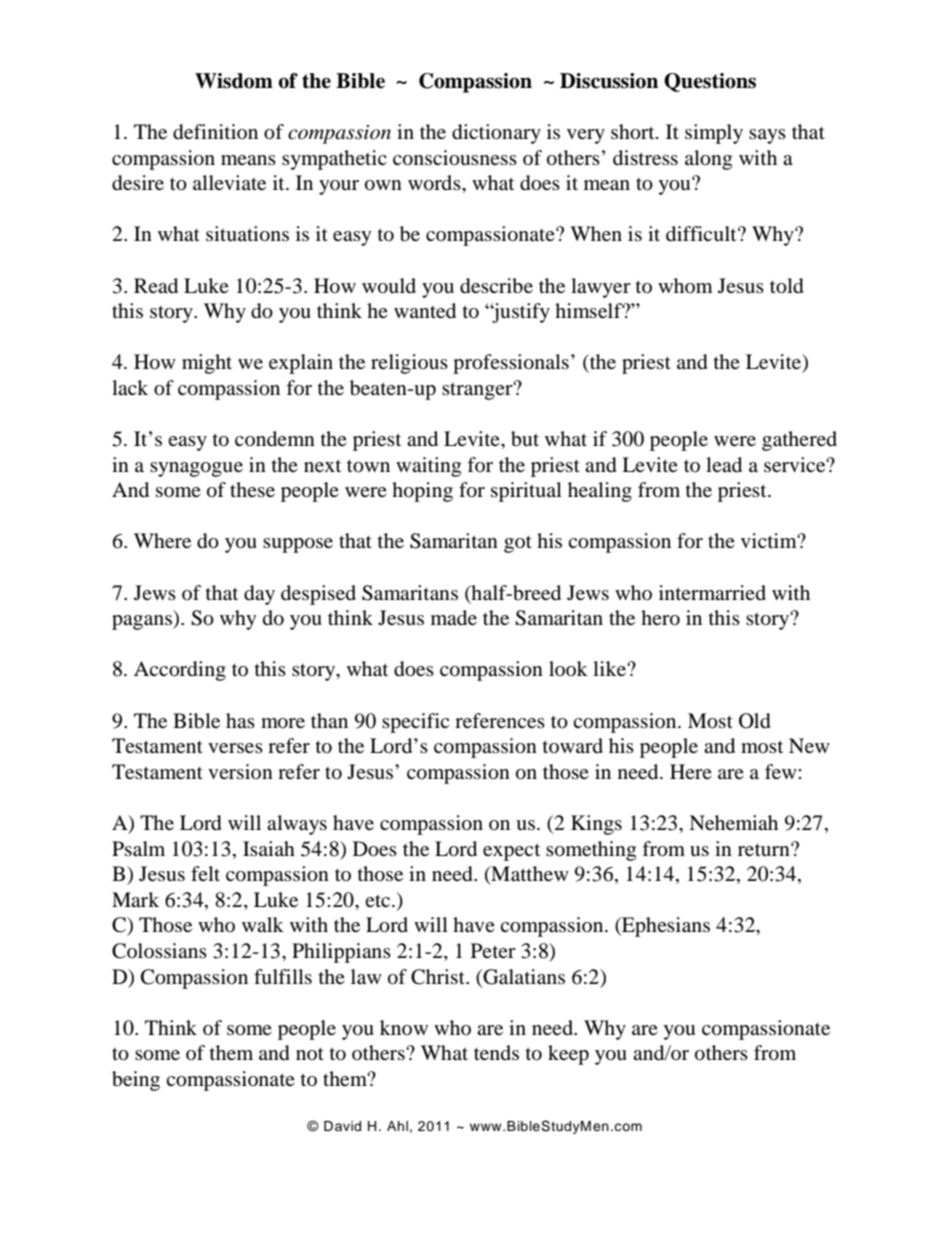 The width and height of the screenshot is (952, 1233). Describe the element at coordinates (496, 134) in the screenshot. I see `dictionary` at that location.
